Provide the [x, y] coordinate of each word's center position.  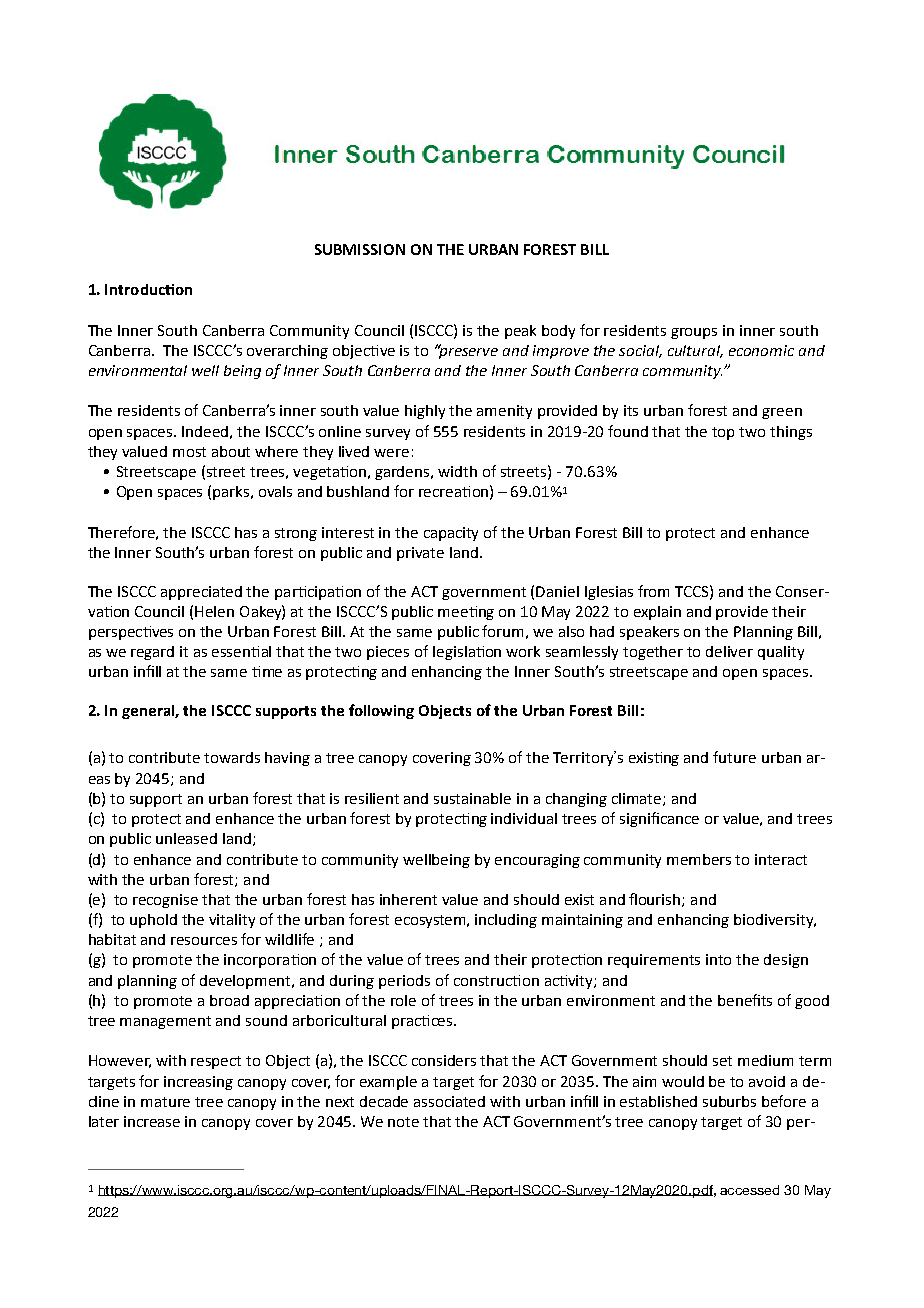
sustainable [472, 798]
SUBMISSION [360, 249]
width [457, 471]
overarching [287, 352]
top [723, 433]
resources [204, 941]
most [189, 452]
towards [232, 757]
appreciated [201, 593]
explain [657, 613]
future [734, 757]
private [420, 554]
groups [694, 333]
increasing [198, 1083]
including [506, 921]
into [718, 959]
